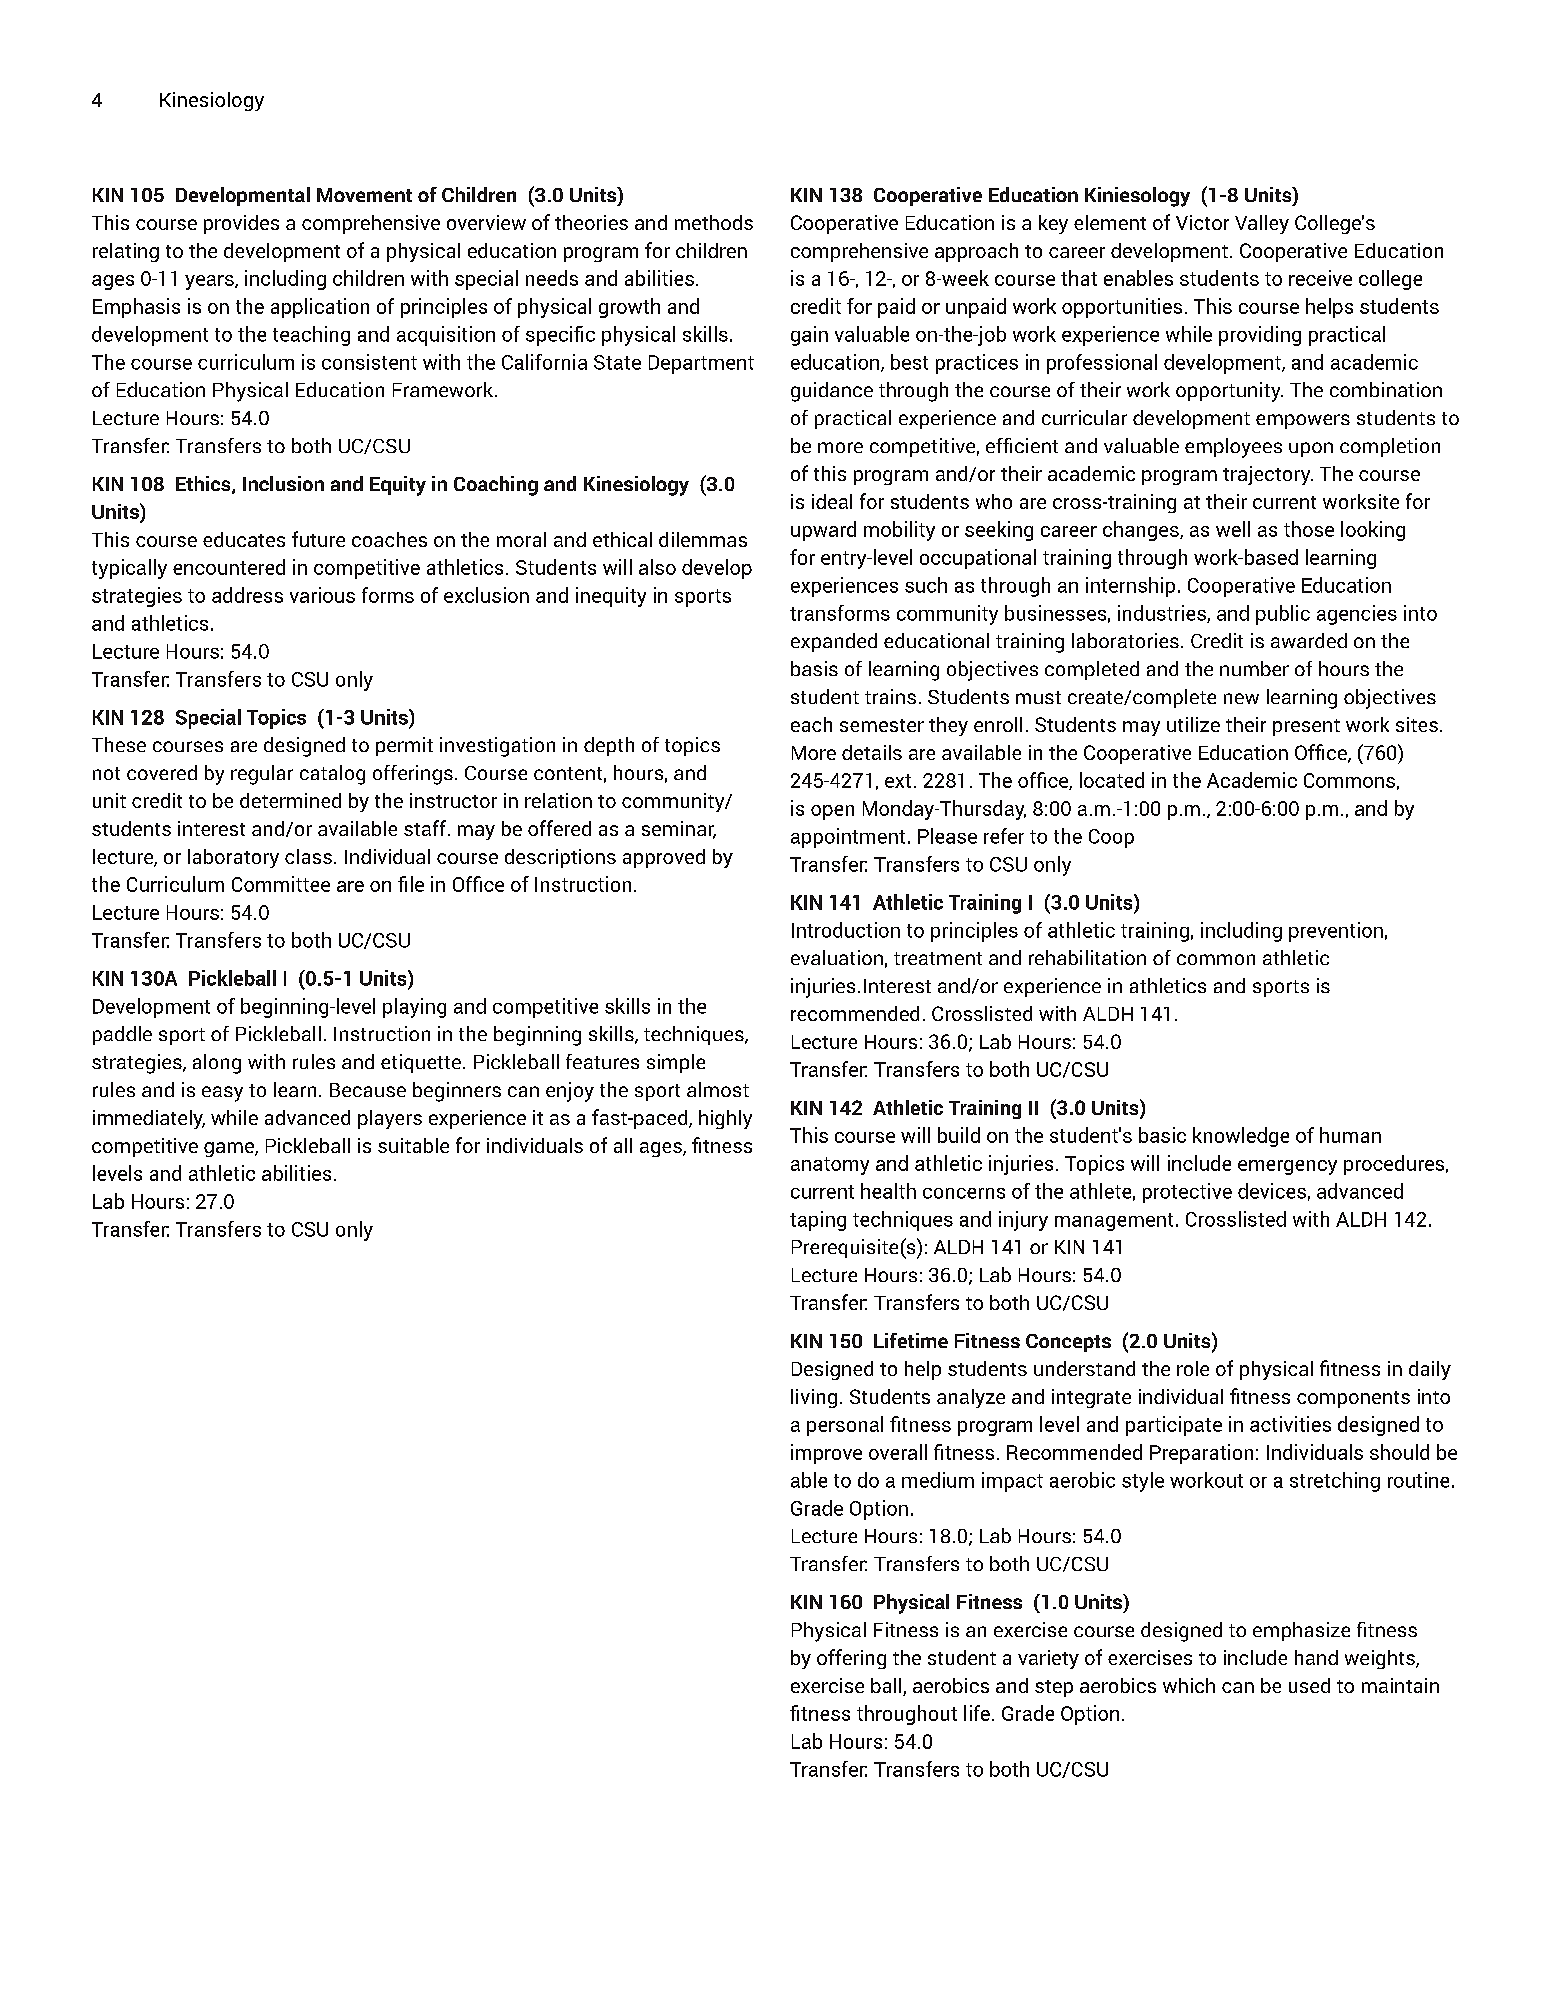 The image size is (1552, 2008). I want to click on prevention, so click(1336, 932).
